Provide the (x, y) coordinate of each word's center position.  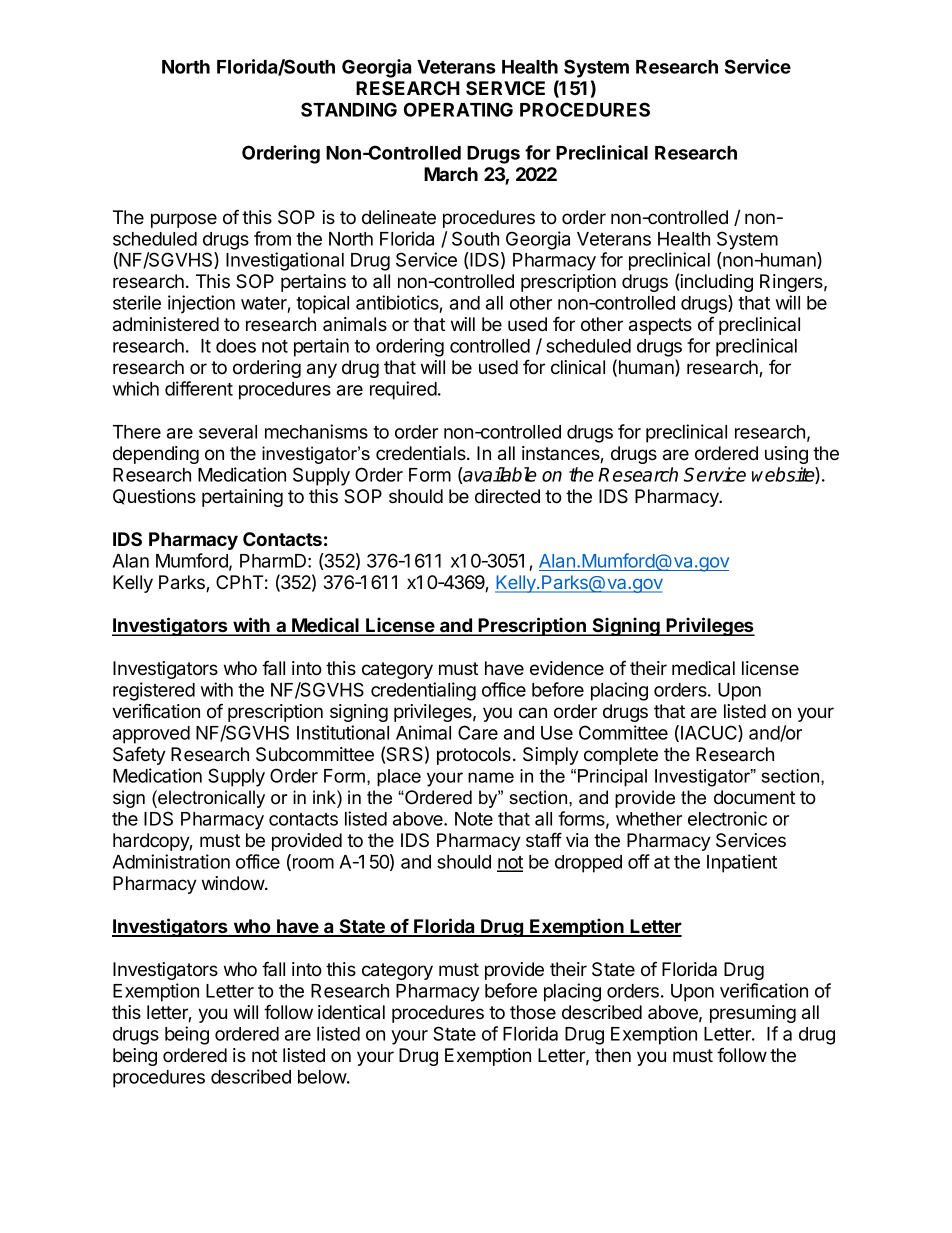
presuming (753, 1014)
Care (478, 732)
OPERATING (458, 109)
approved (151, 735)
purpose (184, 220)
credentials (422, 453)
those (533, 1012)
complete (621, 756)
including (716, 283)
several (228, 432)
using (786, 455)
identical (351, 1012)
